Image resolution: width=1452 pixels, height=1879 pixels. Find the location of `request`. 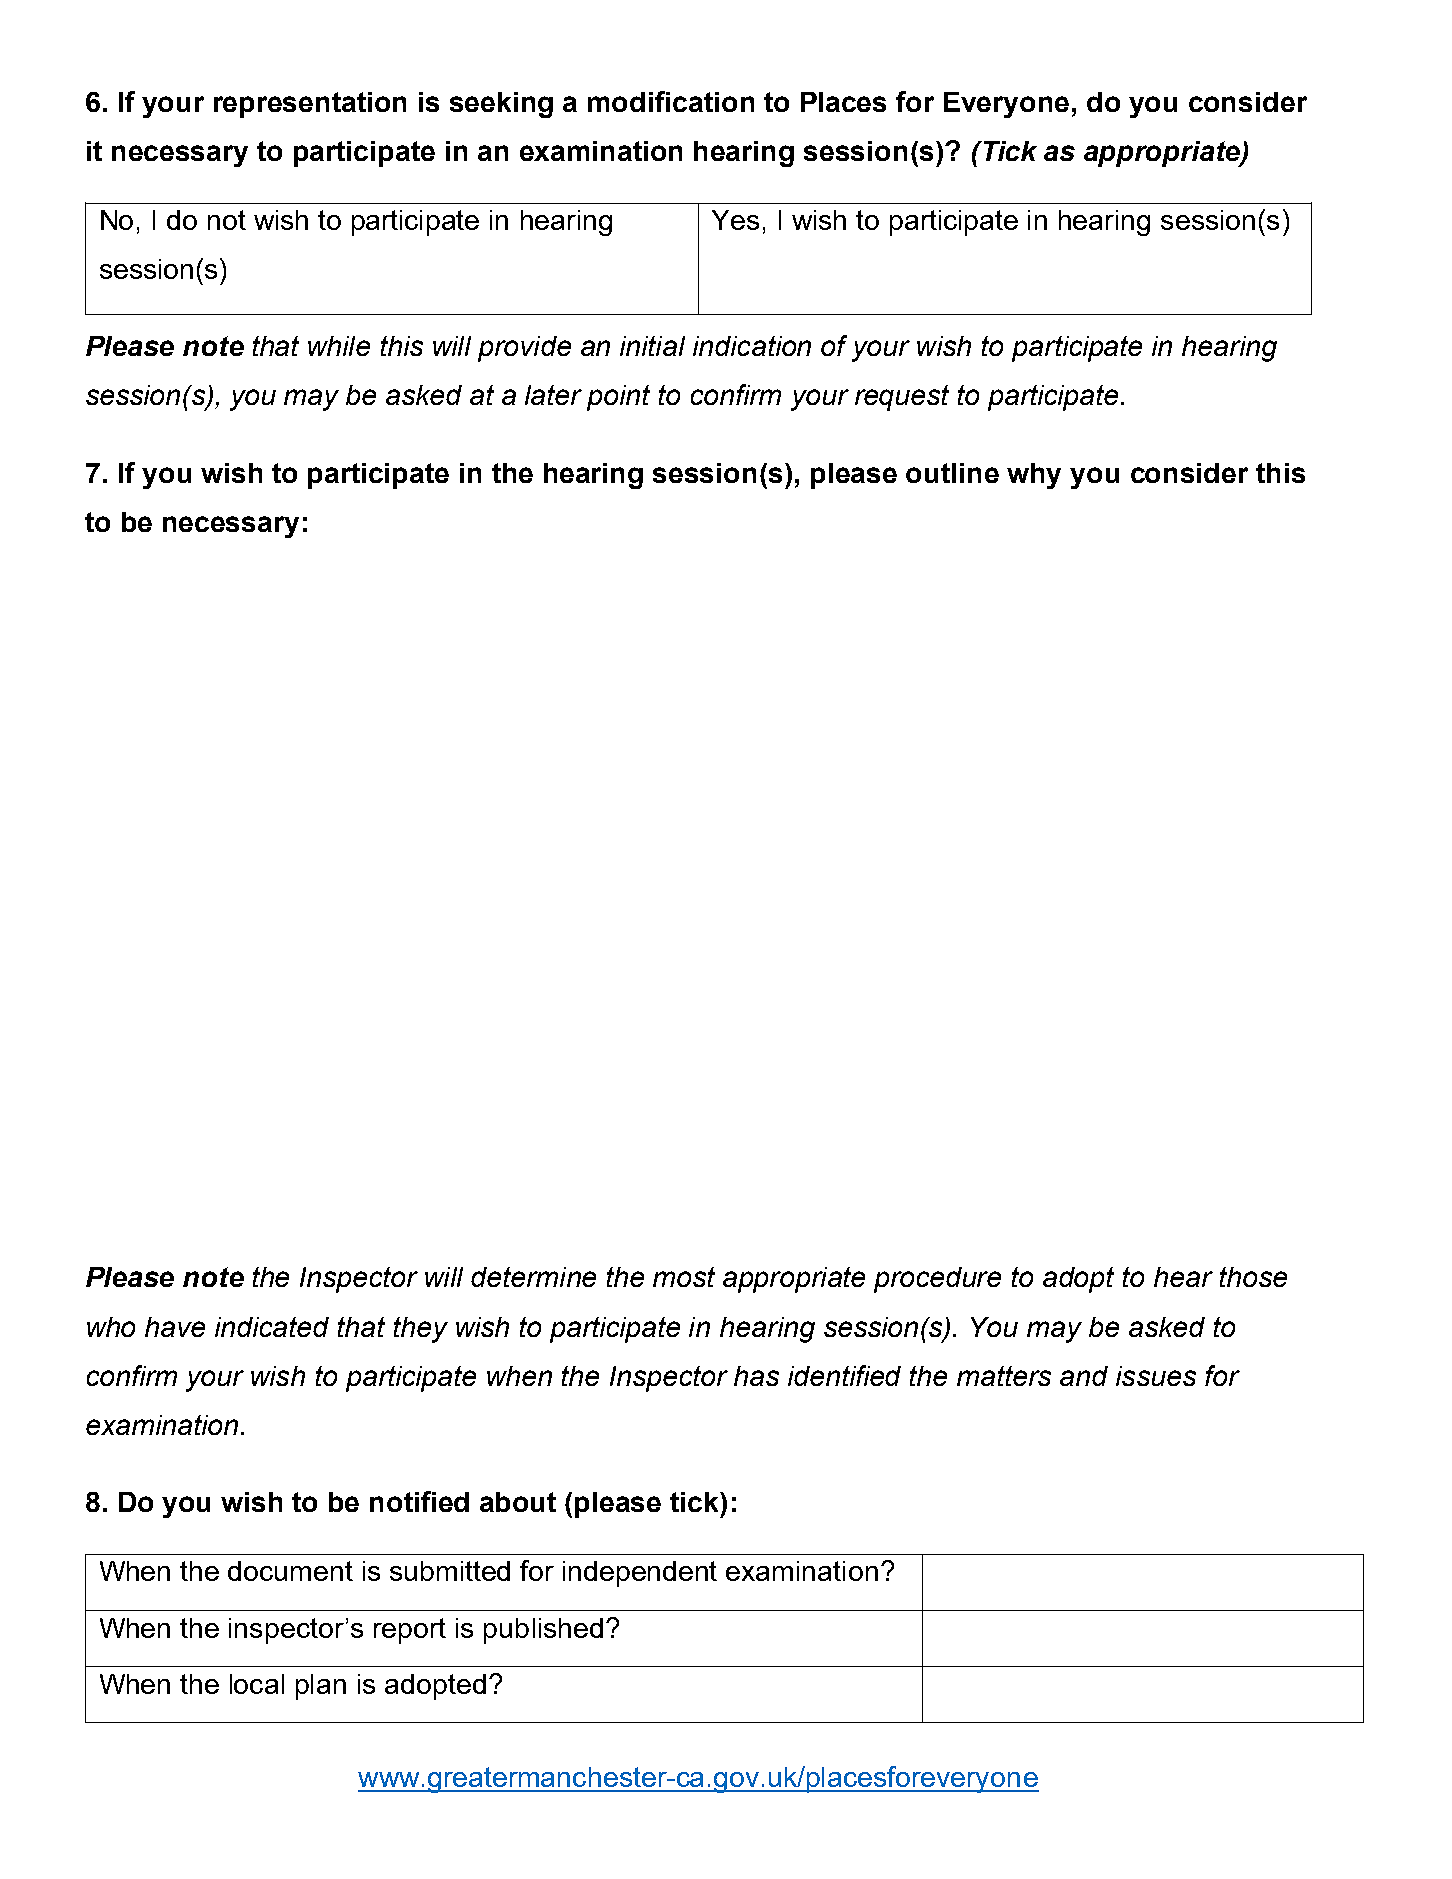

request is located at coordinates (902, 398).
